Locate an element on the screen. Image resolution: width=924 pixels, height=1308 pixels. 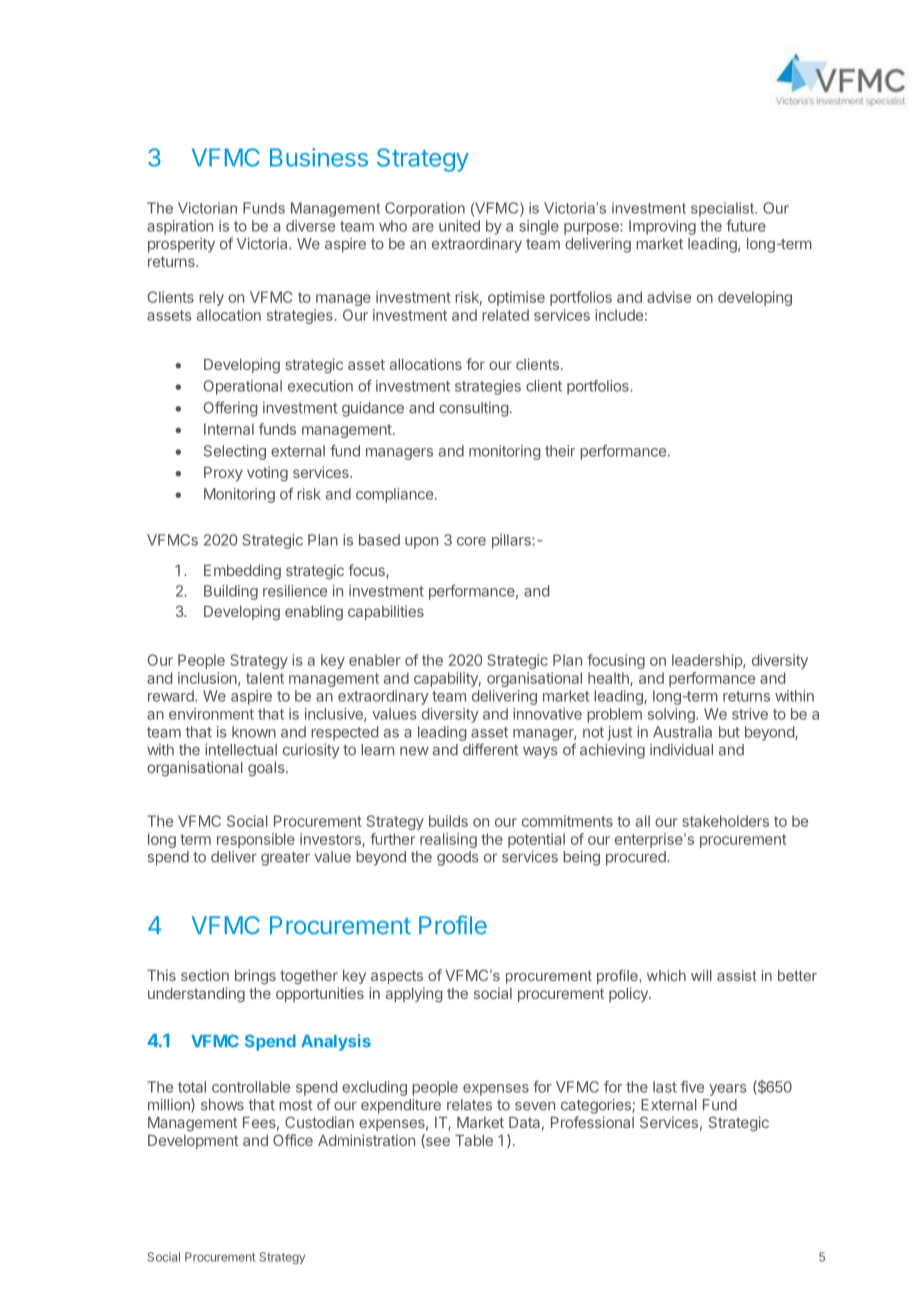
talent is located at coordinates (265, 678).
